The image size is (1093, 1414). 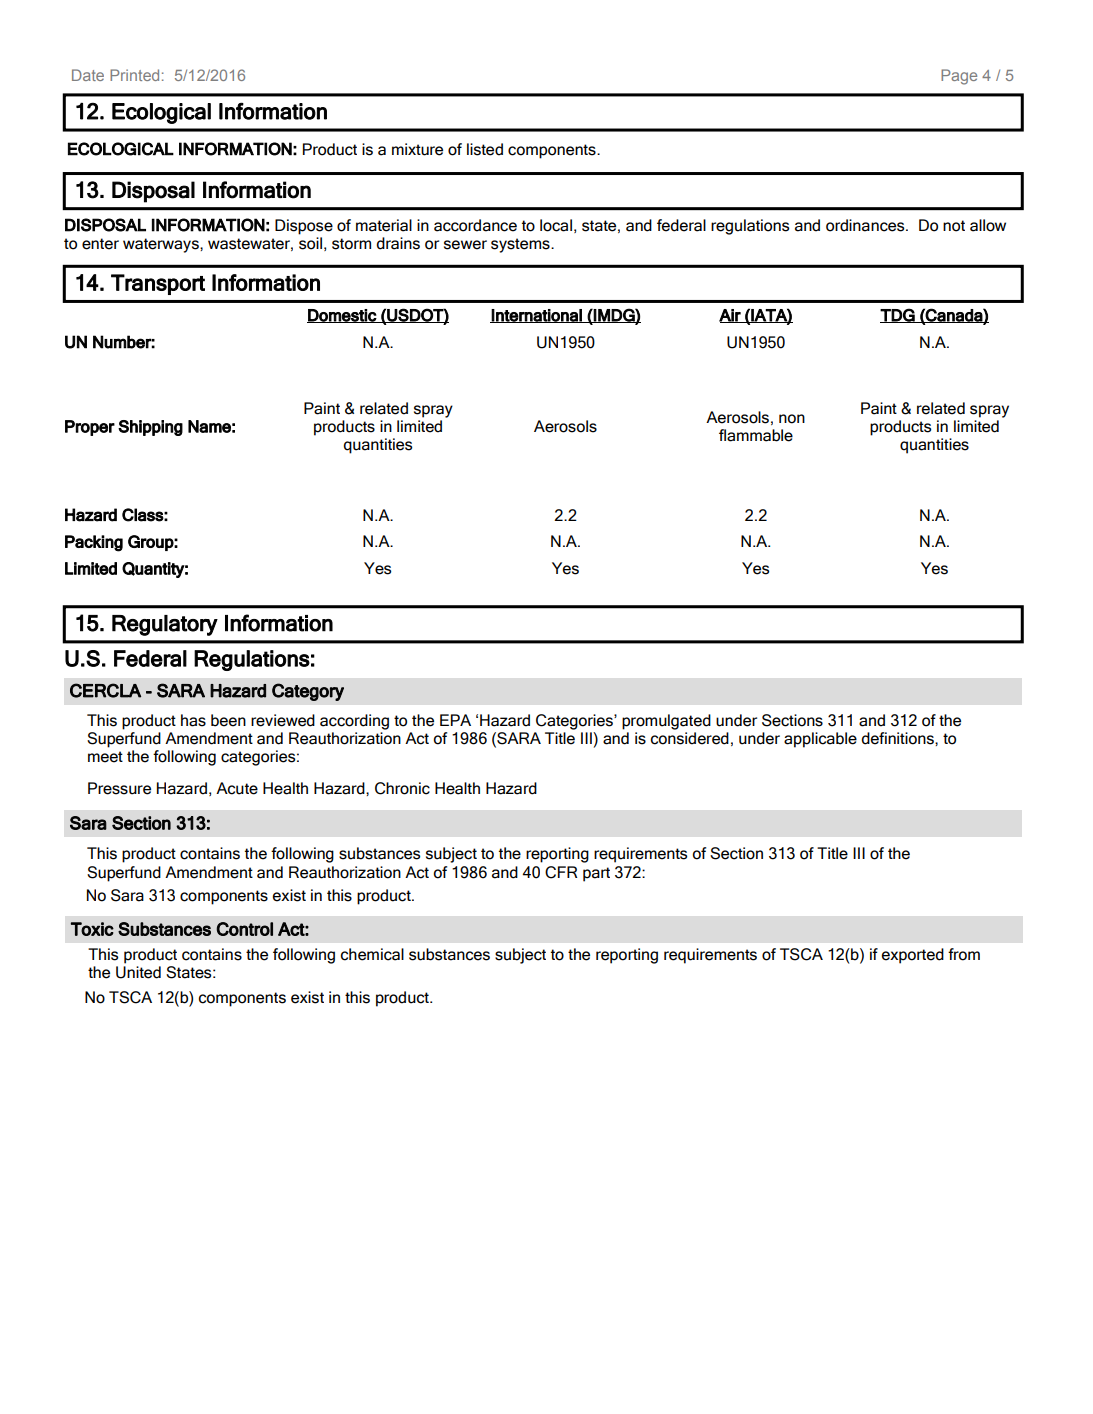 I want to click on EPA, so click(x=455, y=720).
